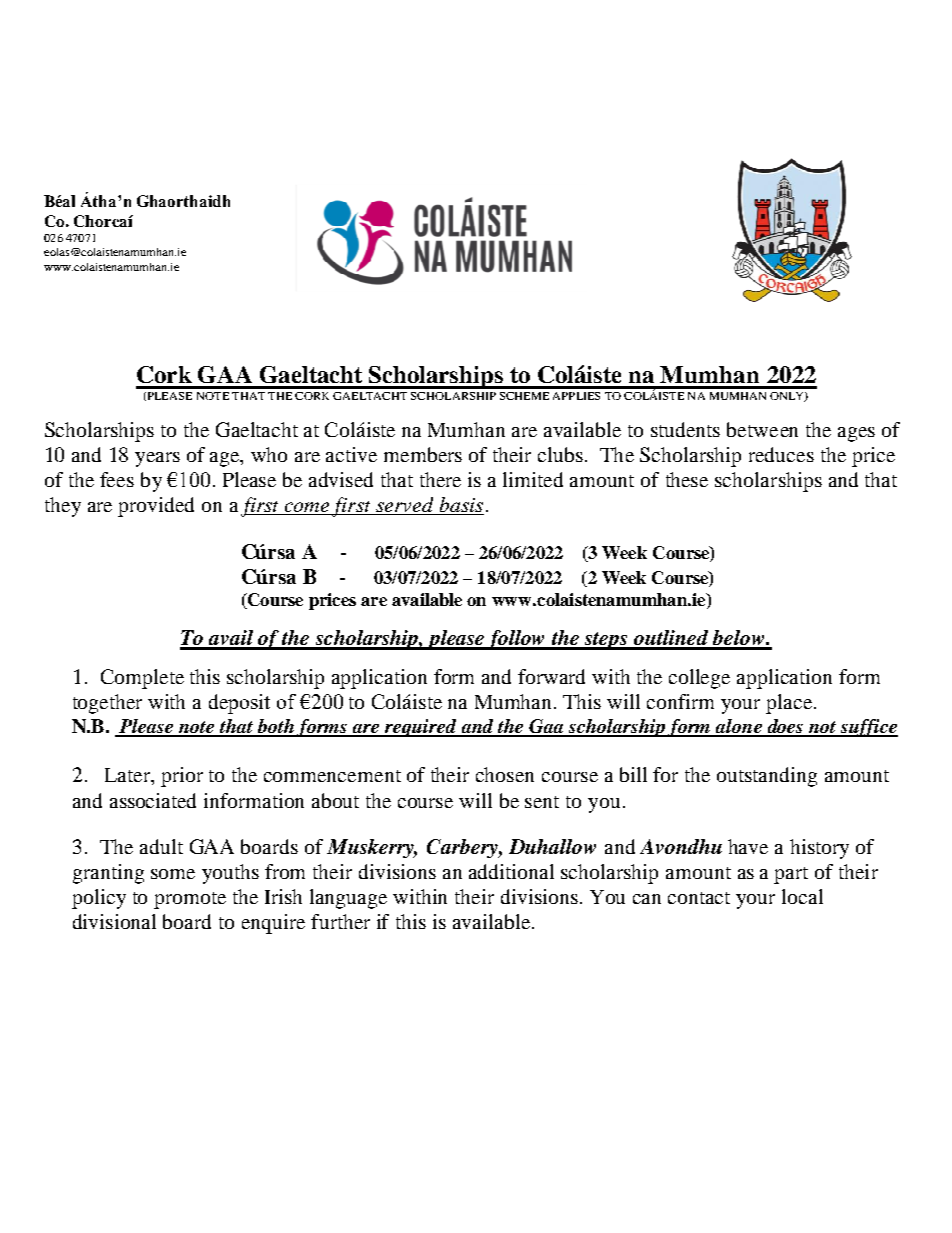 Image resolution: width=952 pixels, height=1233 pixels. What do you see at coordinates (781, 454) in the document?
I see `reduces` at bounding box center [781, 454].
